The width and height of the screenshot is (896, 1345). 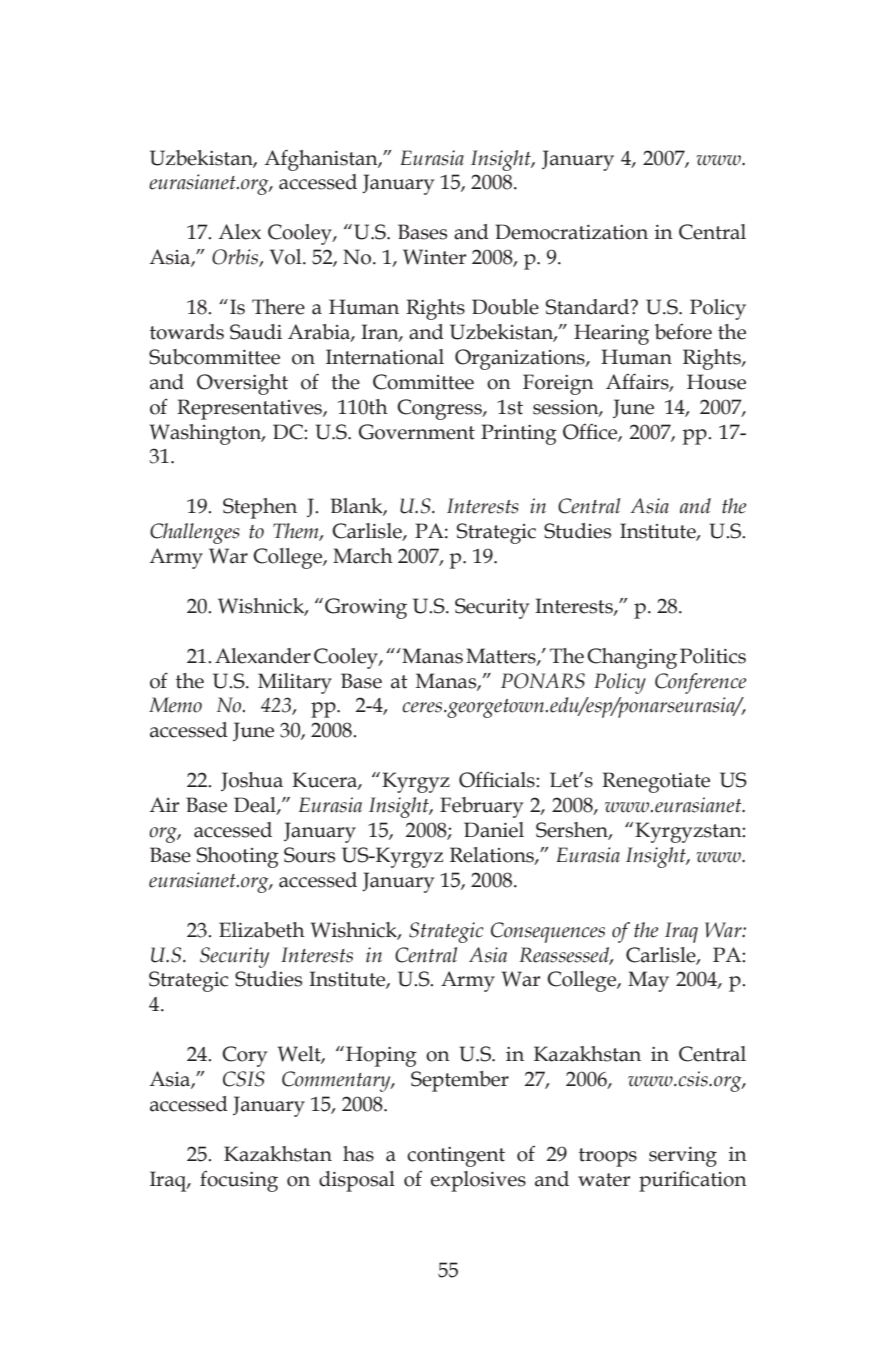 I want to click on May, so click(x=648, y=981).
